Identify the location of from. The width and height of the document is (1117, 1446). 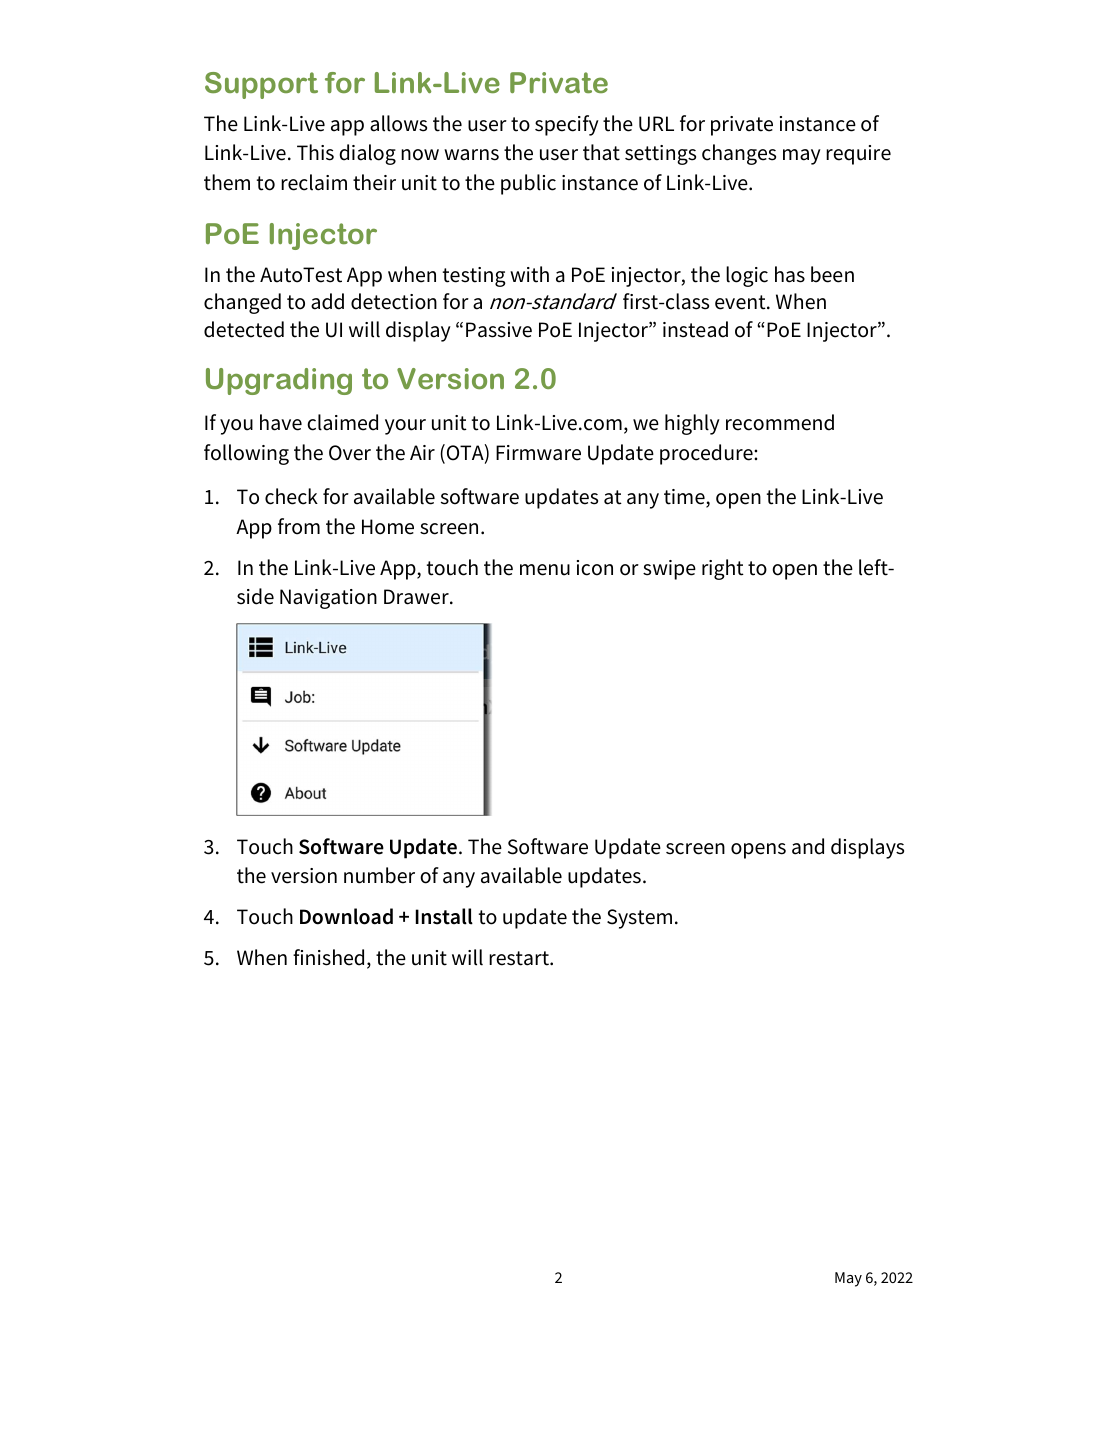
(299, 526).
